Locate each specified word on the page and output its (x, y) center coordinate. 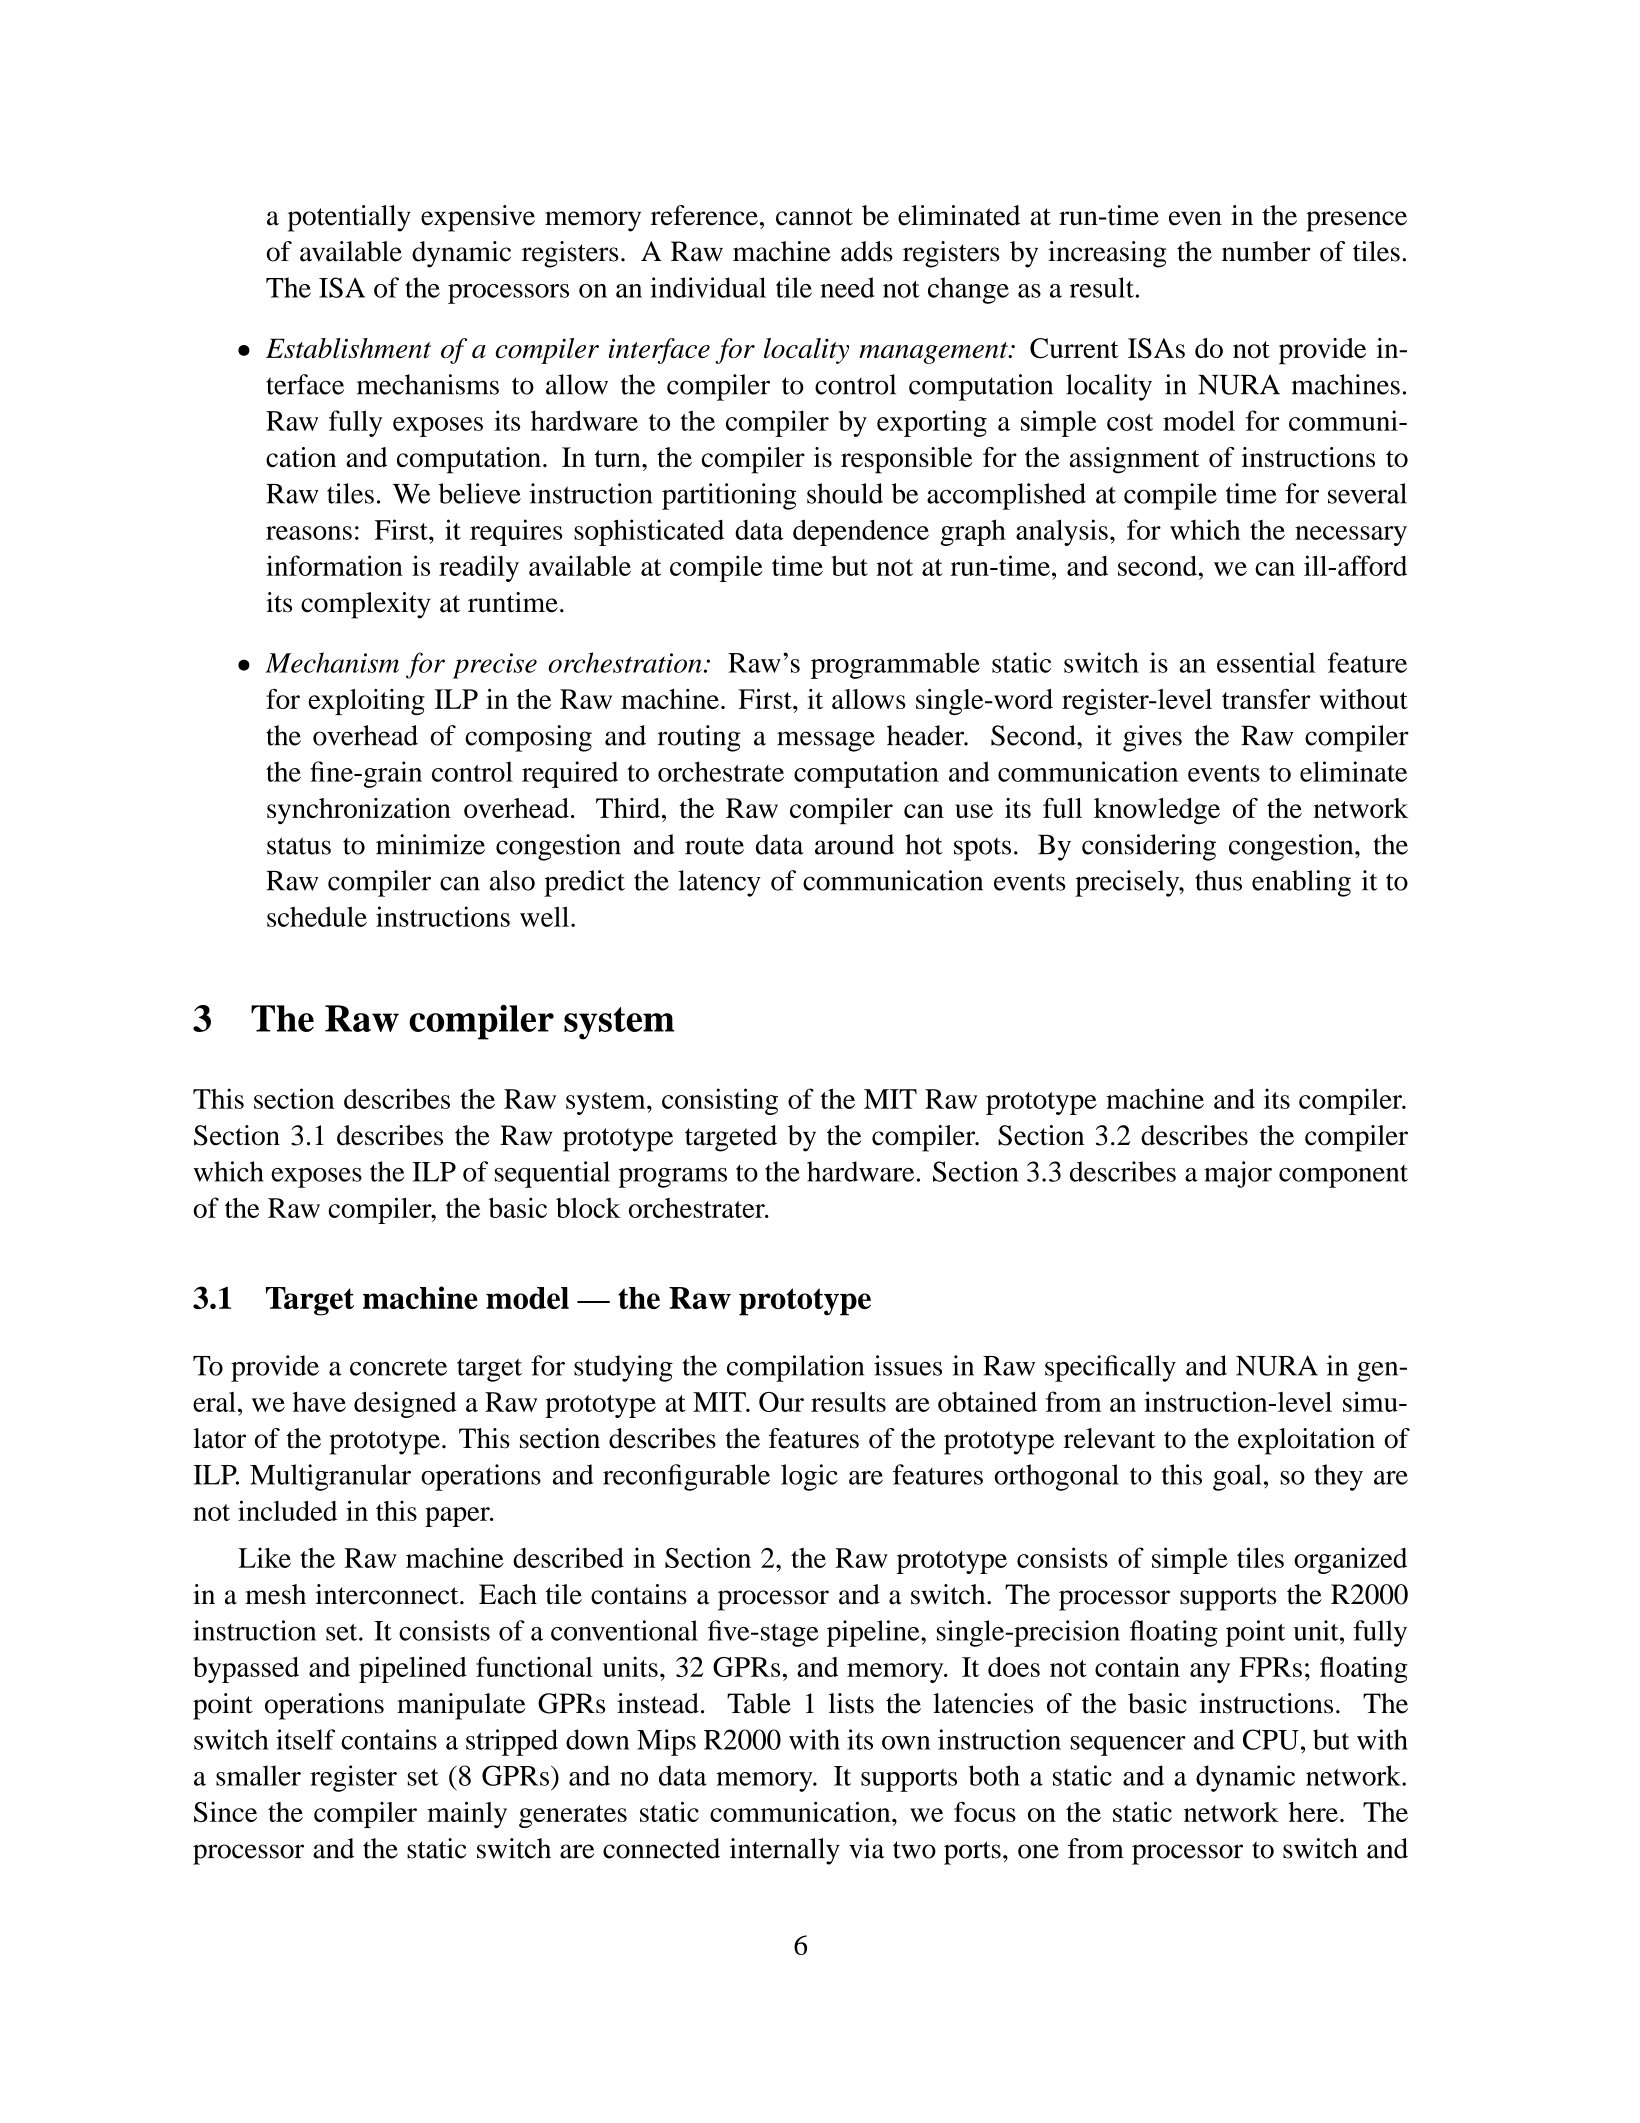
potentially (349, 218)
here (1313, 1812)
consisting (720, 1101)
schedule (317, 916)
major (1238, 1174)
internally (785, 1851)
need (847, 287)
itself (305, 1739)
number (1266, 251)
